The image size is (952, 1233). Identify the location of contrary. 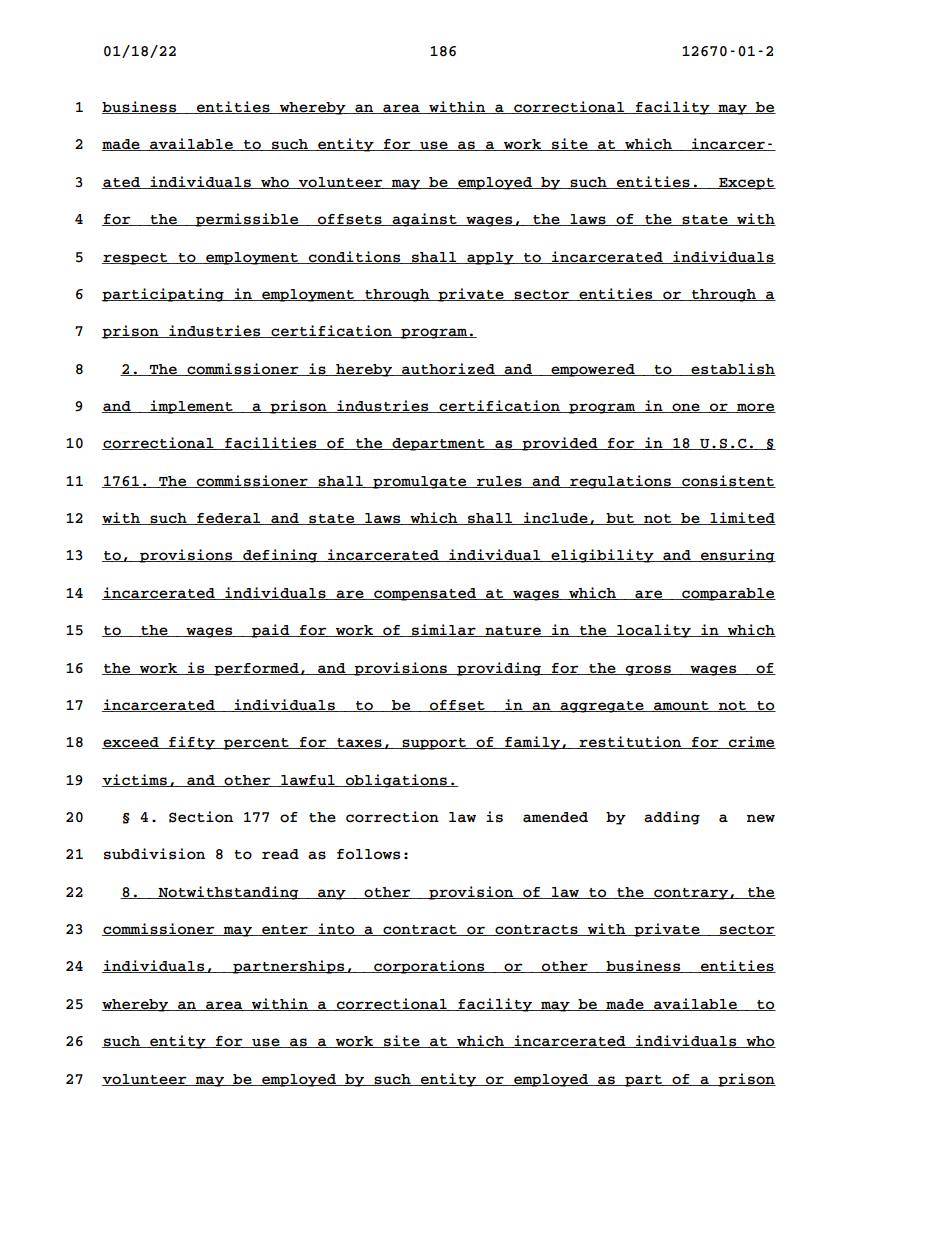
(691, 894).
